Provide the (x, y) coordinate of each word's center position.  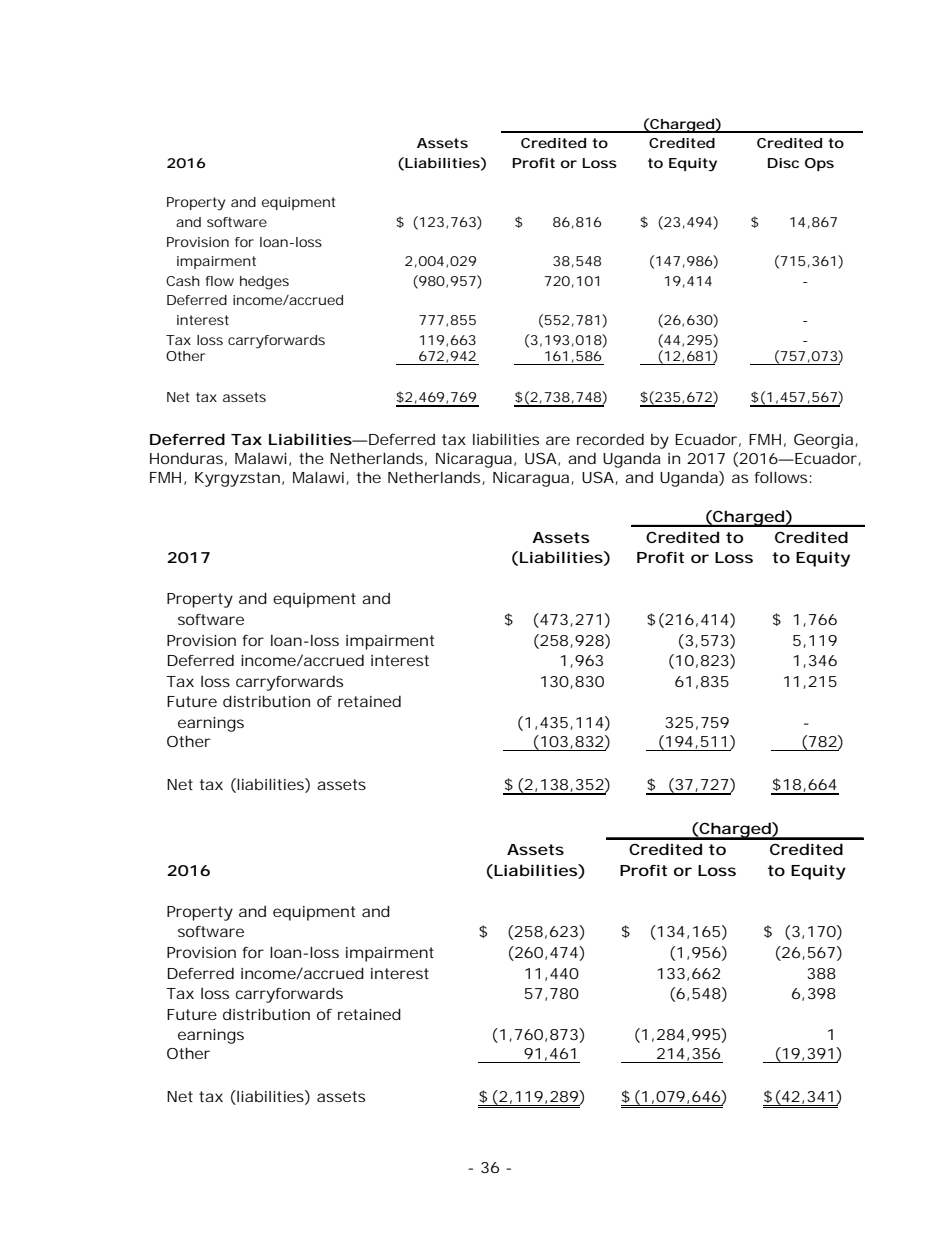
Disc (783, 163)
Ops (819, 164)
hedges (264, 283)
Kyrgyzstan (237, 479)
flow (220, 281)
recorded (610, 439)
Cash (183, 281)
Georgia (823, 441)
